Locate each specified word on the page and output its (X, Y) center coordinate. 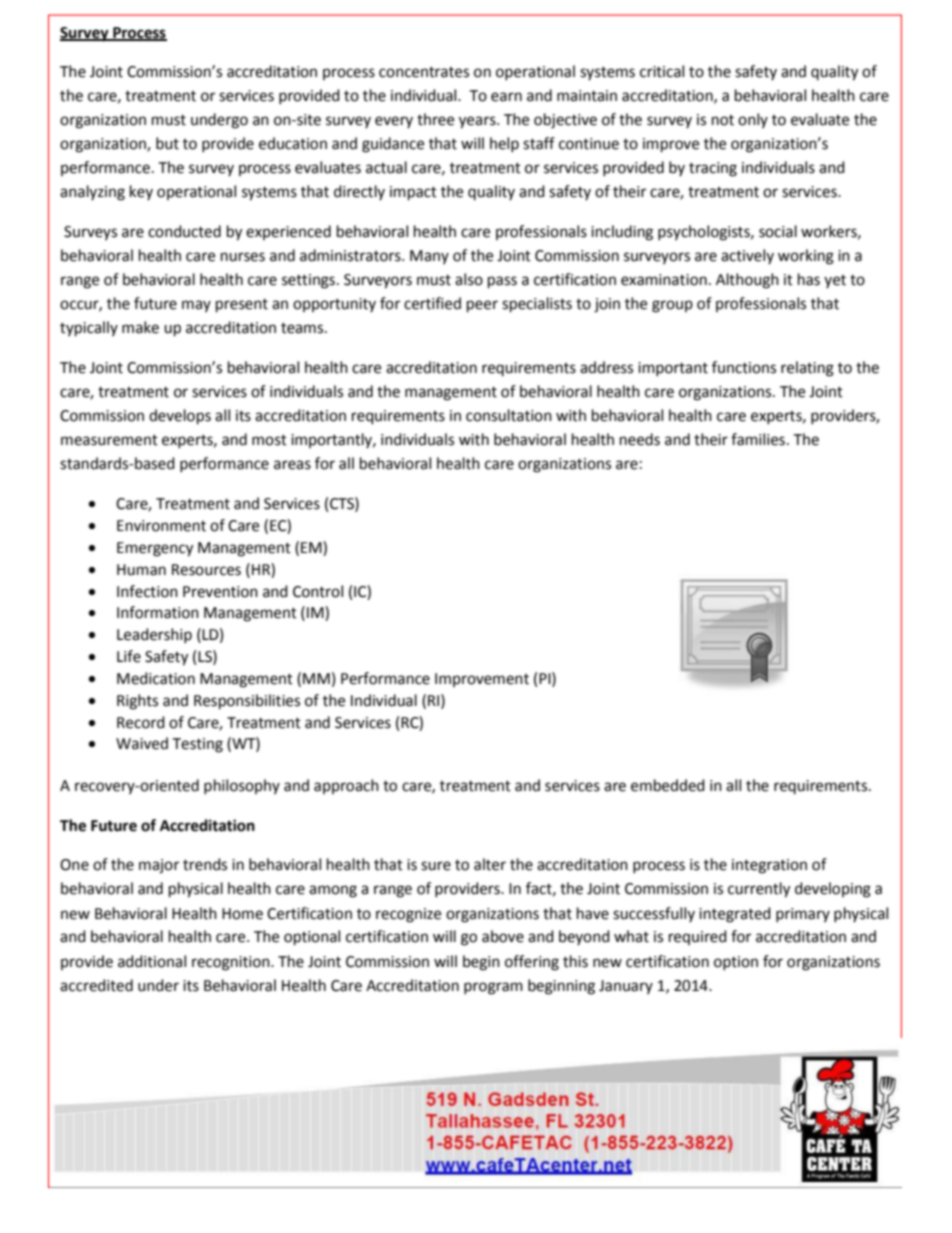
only (753, 120)
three (435, 119)
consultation (509, 415)
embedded (668, 785)
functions (744, 367)
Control (318, 591)
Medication (156, 678)
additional (152, 961)
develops (180, 417)
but (167, 143)
